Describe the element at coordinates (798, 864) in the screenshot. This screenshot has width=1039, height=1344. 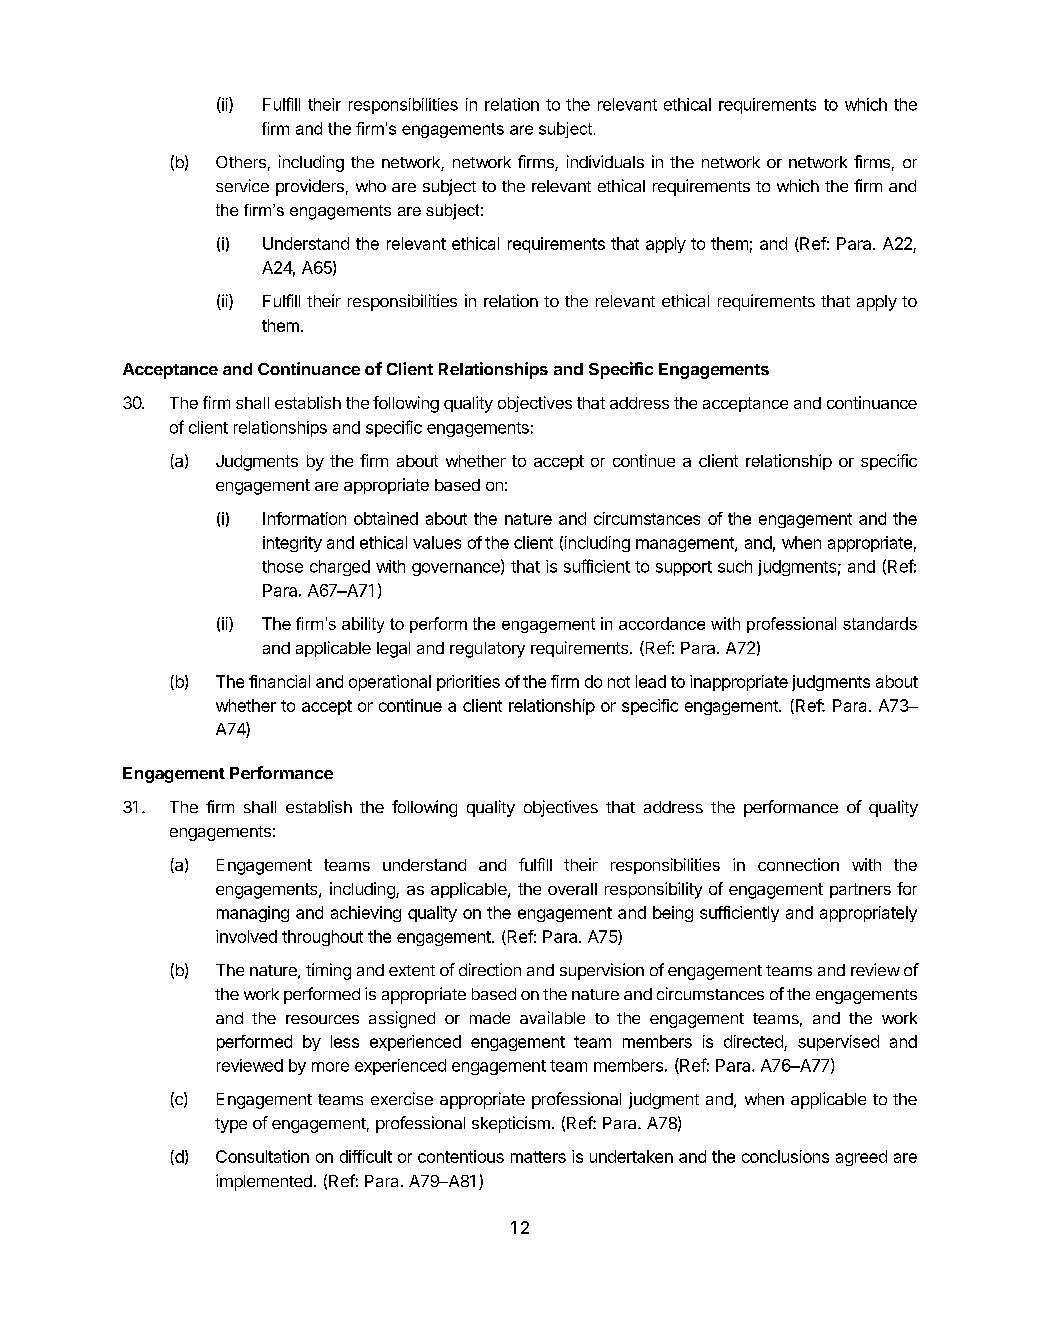
I see `connection` at that location.
